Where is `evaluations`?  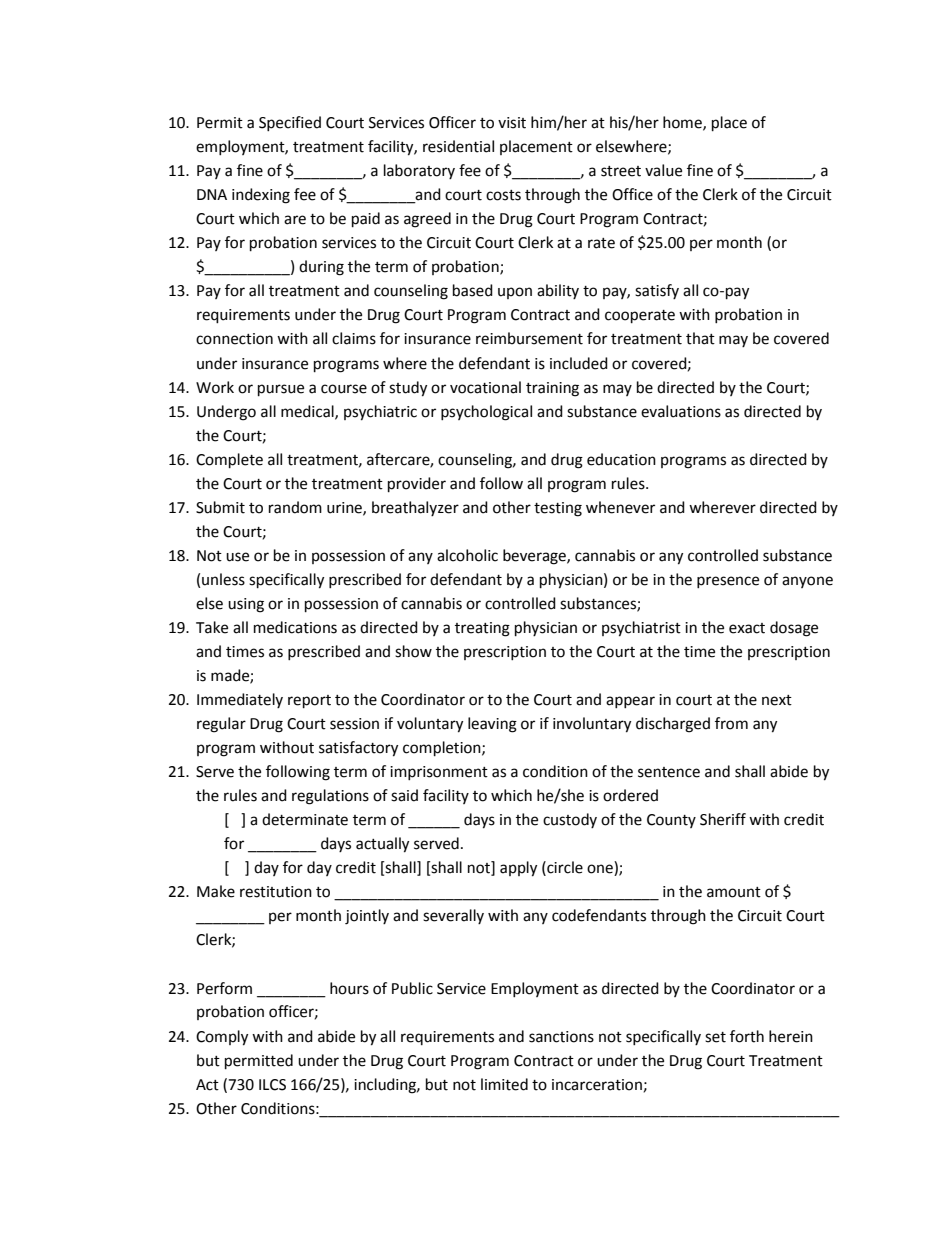 evaluations is located at coordinates (681, 411).
